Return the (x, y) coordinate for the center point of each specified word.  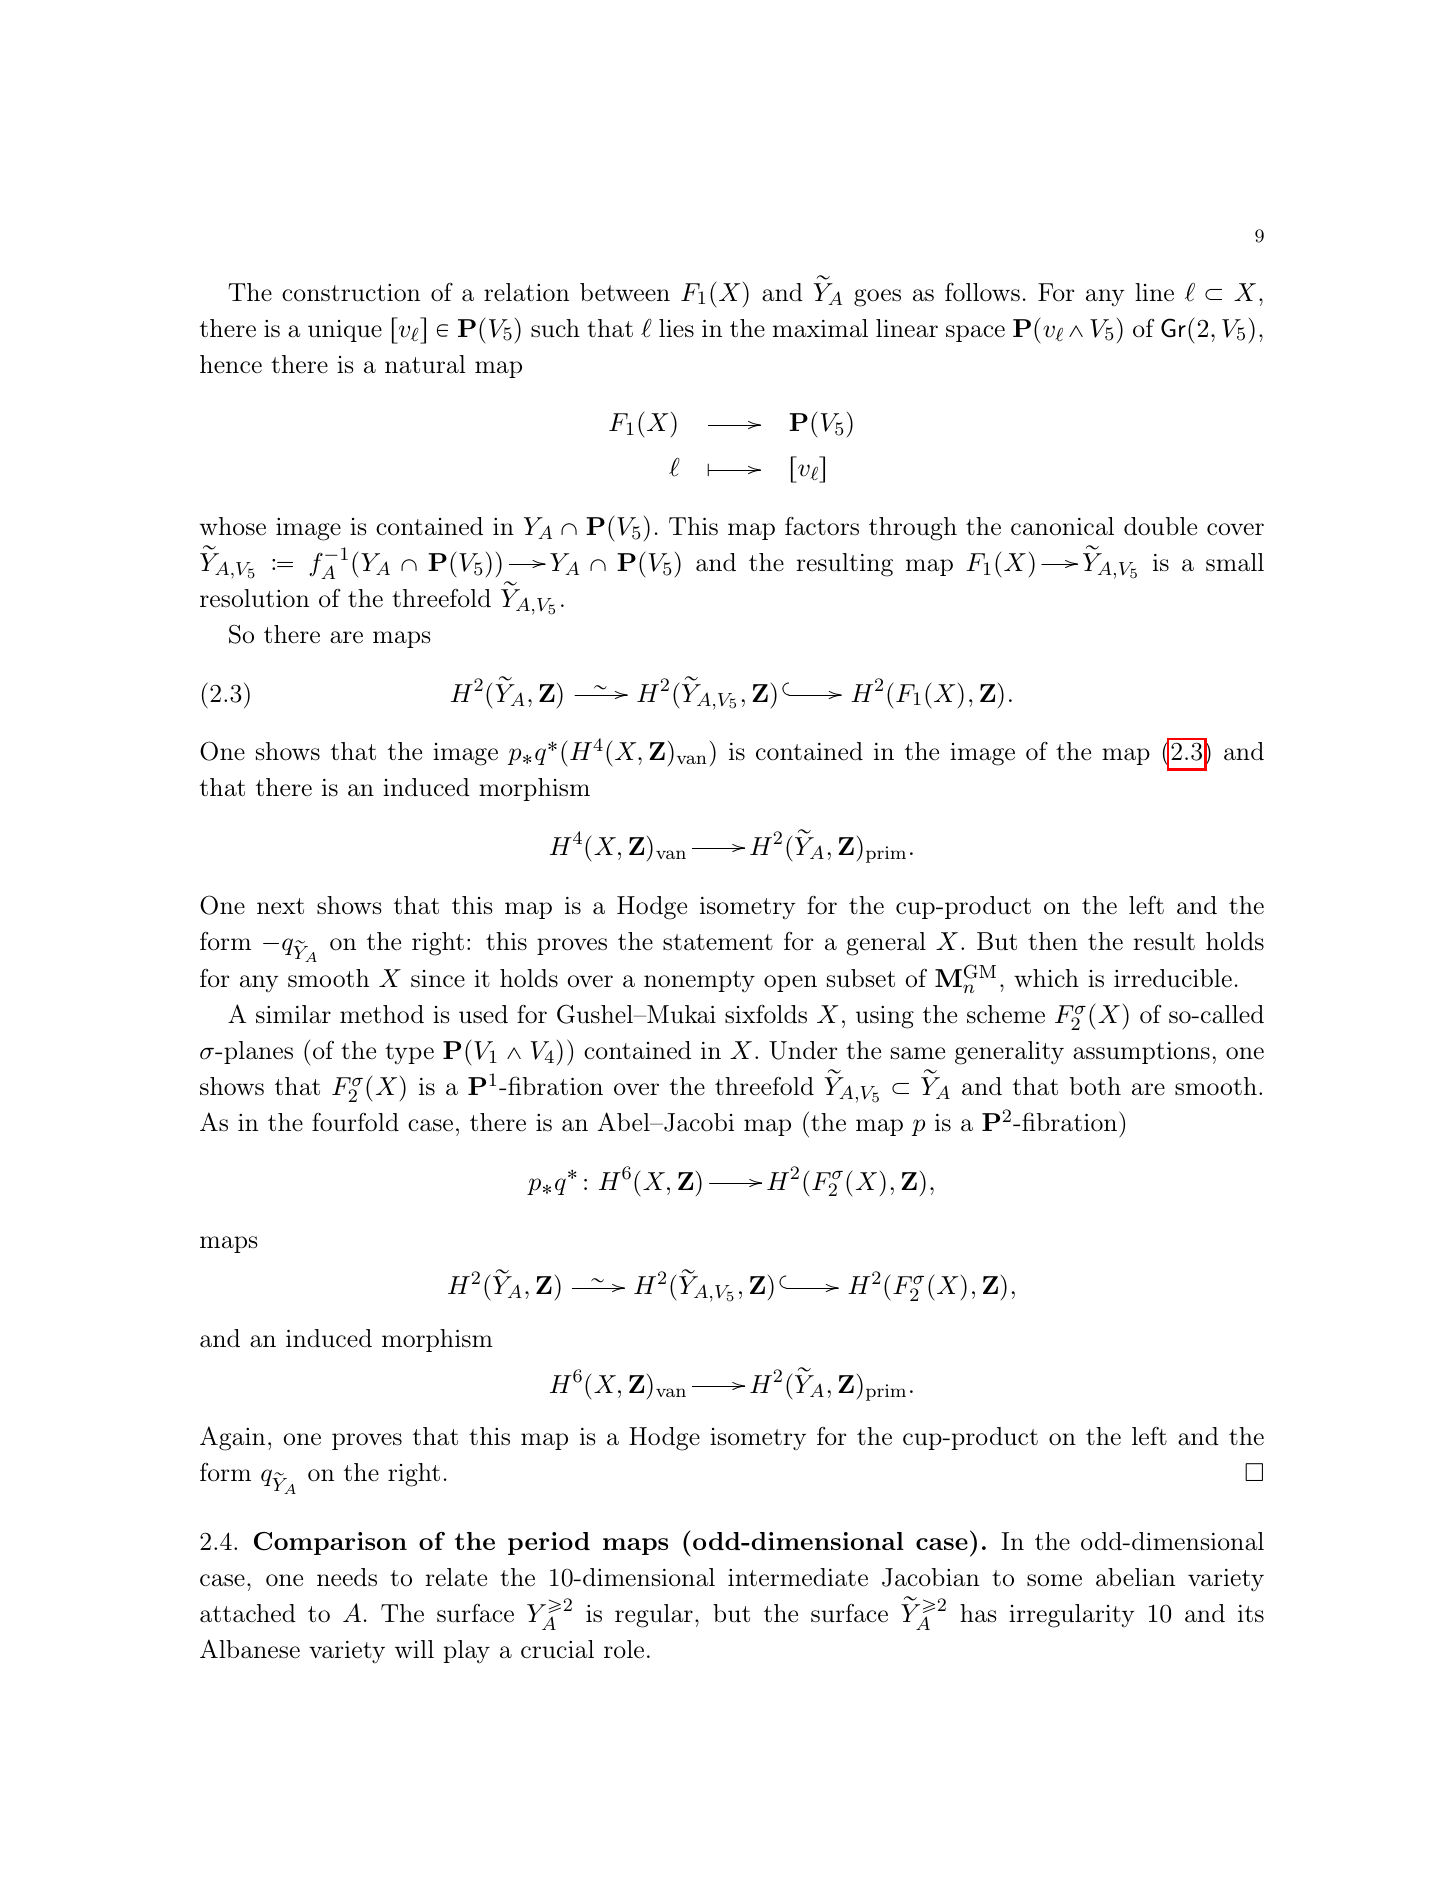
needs (347, 1577)
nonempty (699, 982)
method (382, 1014)
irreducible (1173, 978)
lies (676, 328)
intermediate (798, 1577)
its (1251, 1614)
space (975, 333)
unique (345, 331)
